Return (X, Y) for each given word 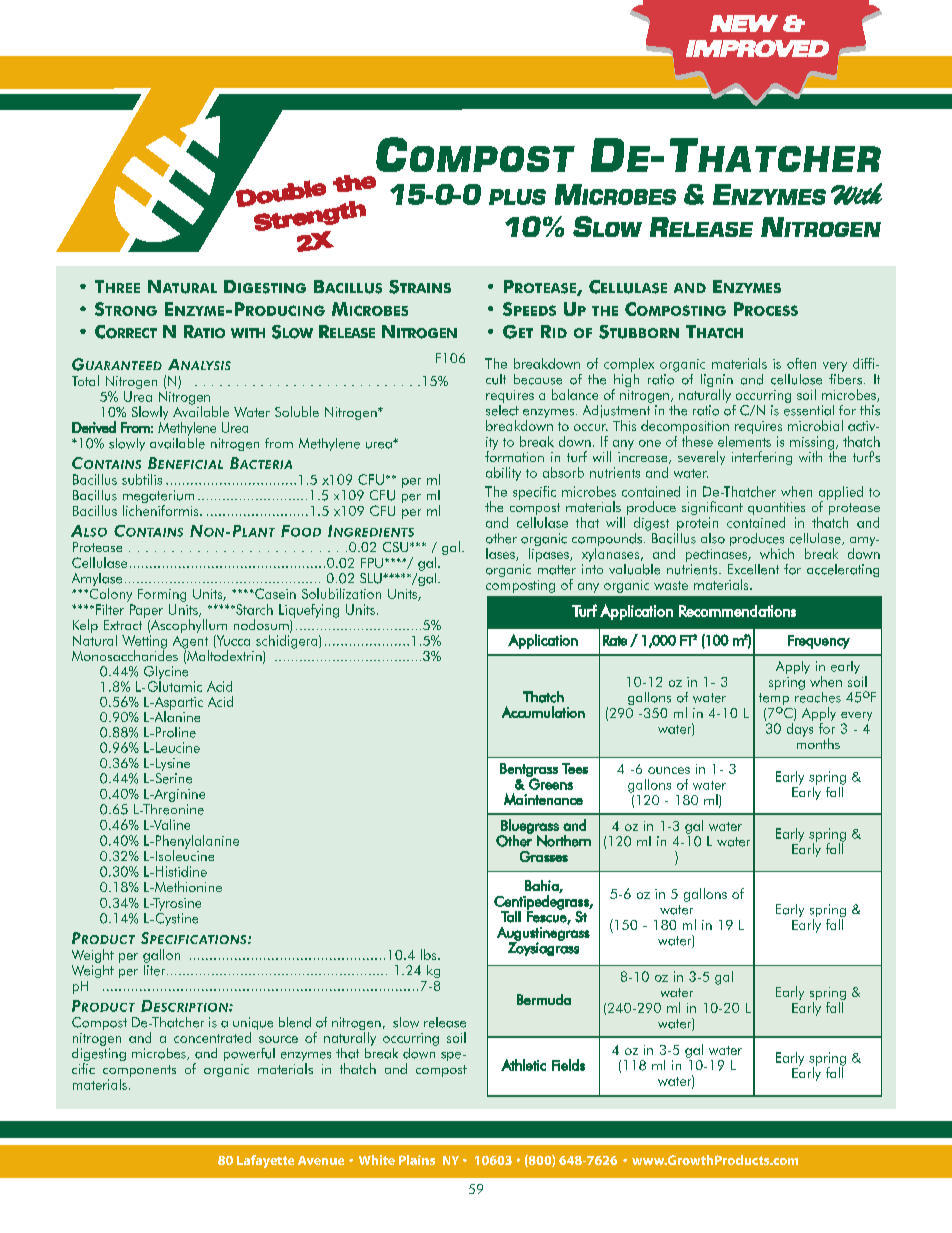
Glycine (166, 672)
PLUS (517, 197)
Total (85, 380)
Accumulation (543, 712)
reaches (818, 696)
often (801, 363)
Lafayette (265, 1161)
